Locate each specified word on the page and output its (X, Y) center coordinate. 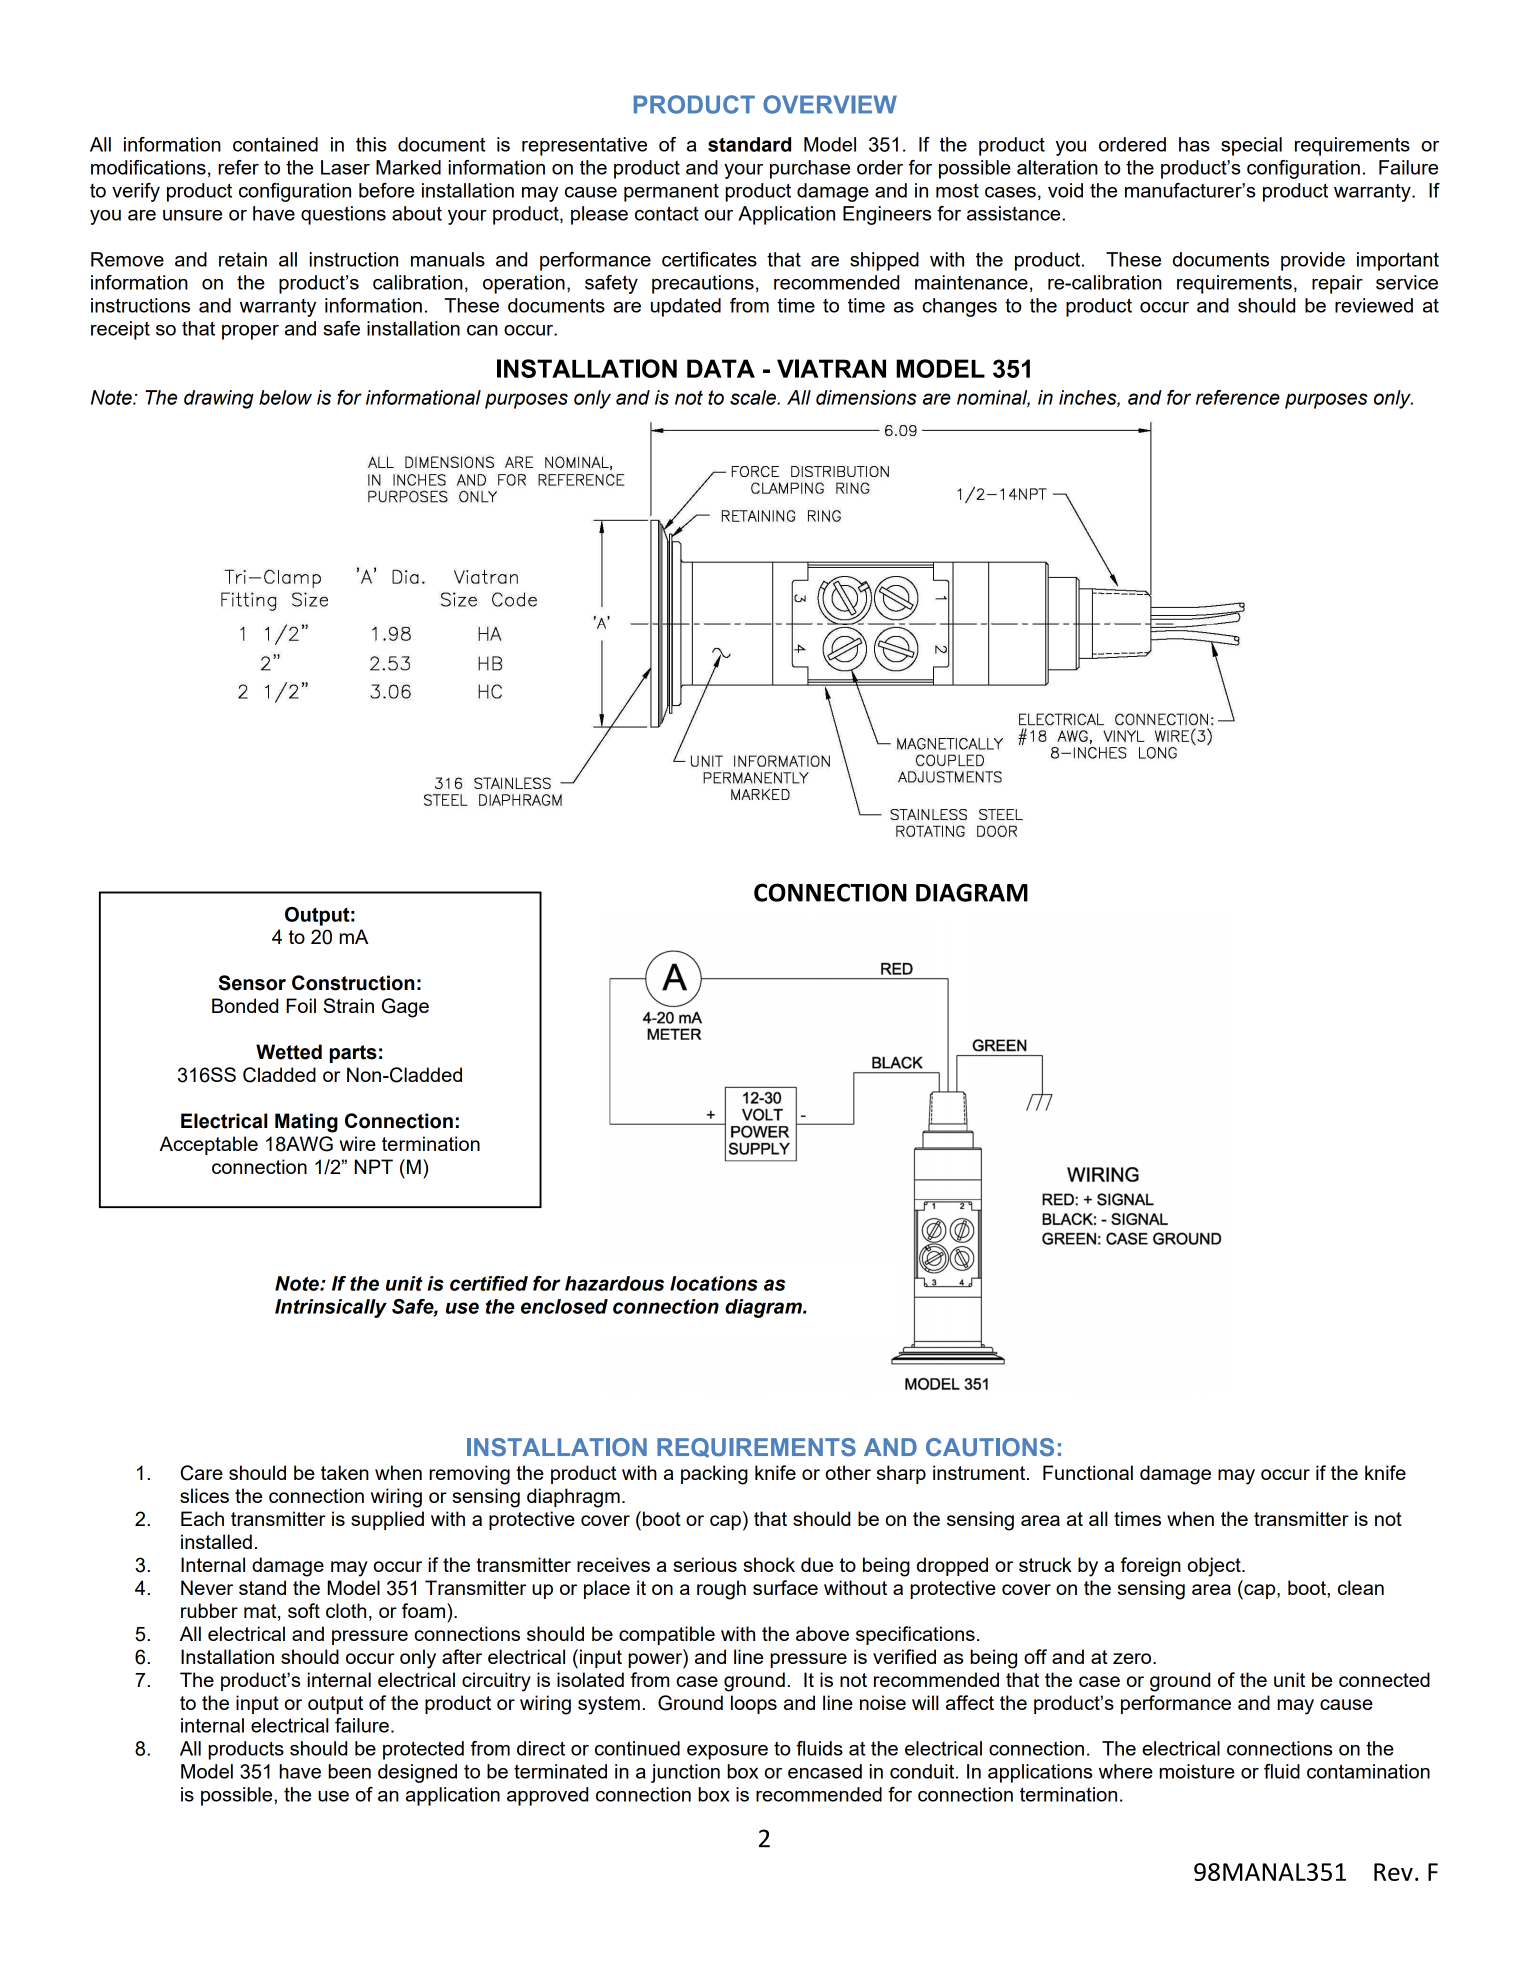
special (1251, 146)
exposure (727, 1752)
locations (714, 1283)
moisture (1197, 1771)
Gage (405, 1008)
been (349, 1771)
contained (275, 144)
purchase (810, 169)
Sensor (252, 983)
